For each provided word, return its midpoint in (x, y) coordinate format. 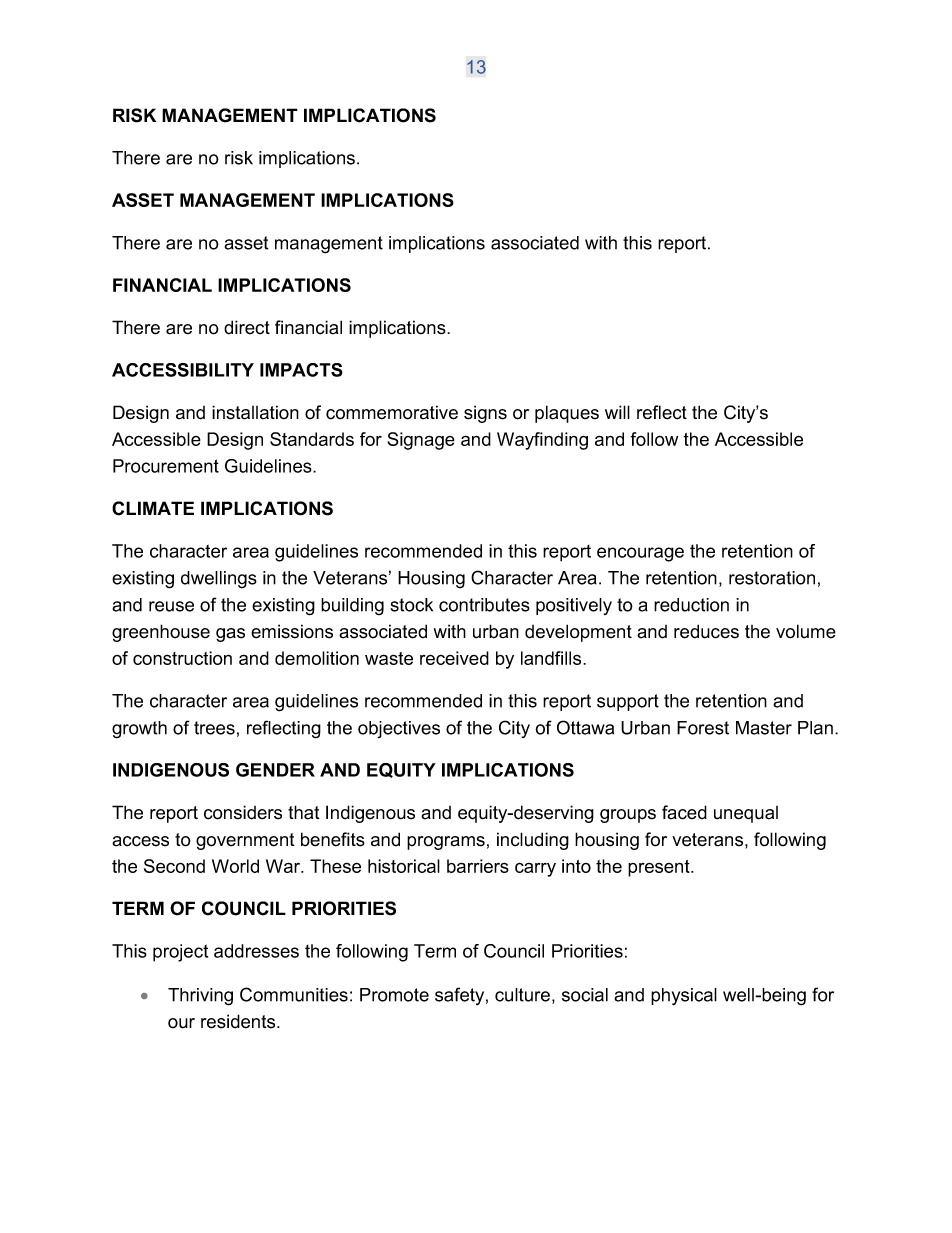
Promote (394, 995)
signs (485, 414)
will (617, 412)
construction (182, 658)
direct (247, 327)
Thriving (200, 997)
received (454, 658)
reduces (706, 631)
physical (684, 997)
